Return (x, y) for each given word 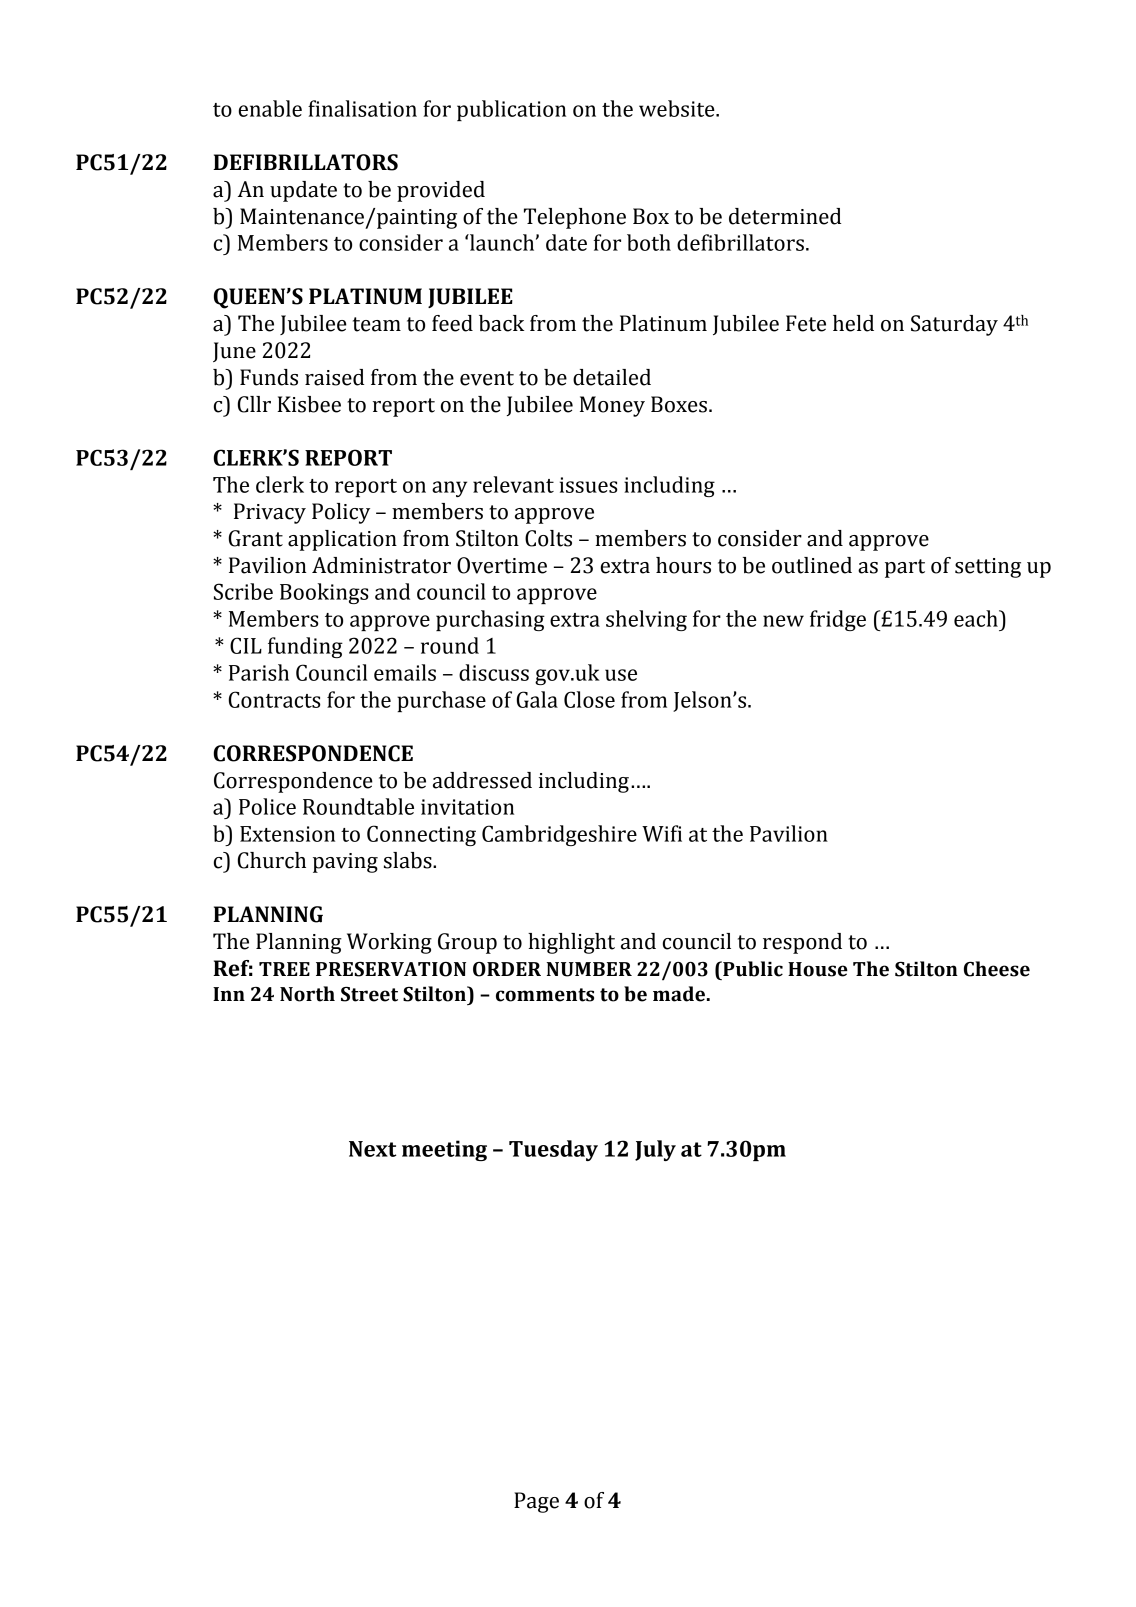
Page (536, 1502)
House (818, 969)
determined (785, 216)
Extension (287, 834)
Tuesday (553, 1150)
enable (270, 108)
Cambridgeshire (559, 835)
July (655, 1150)
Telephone (575, 218)
